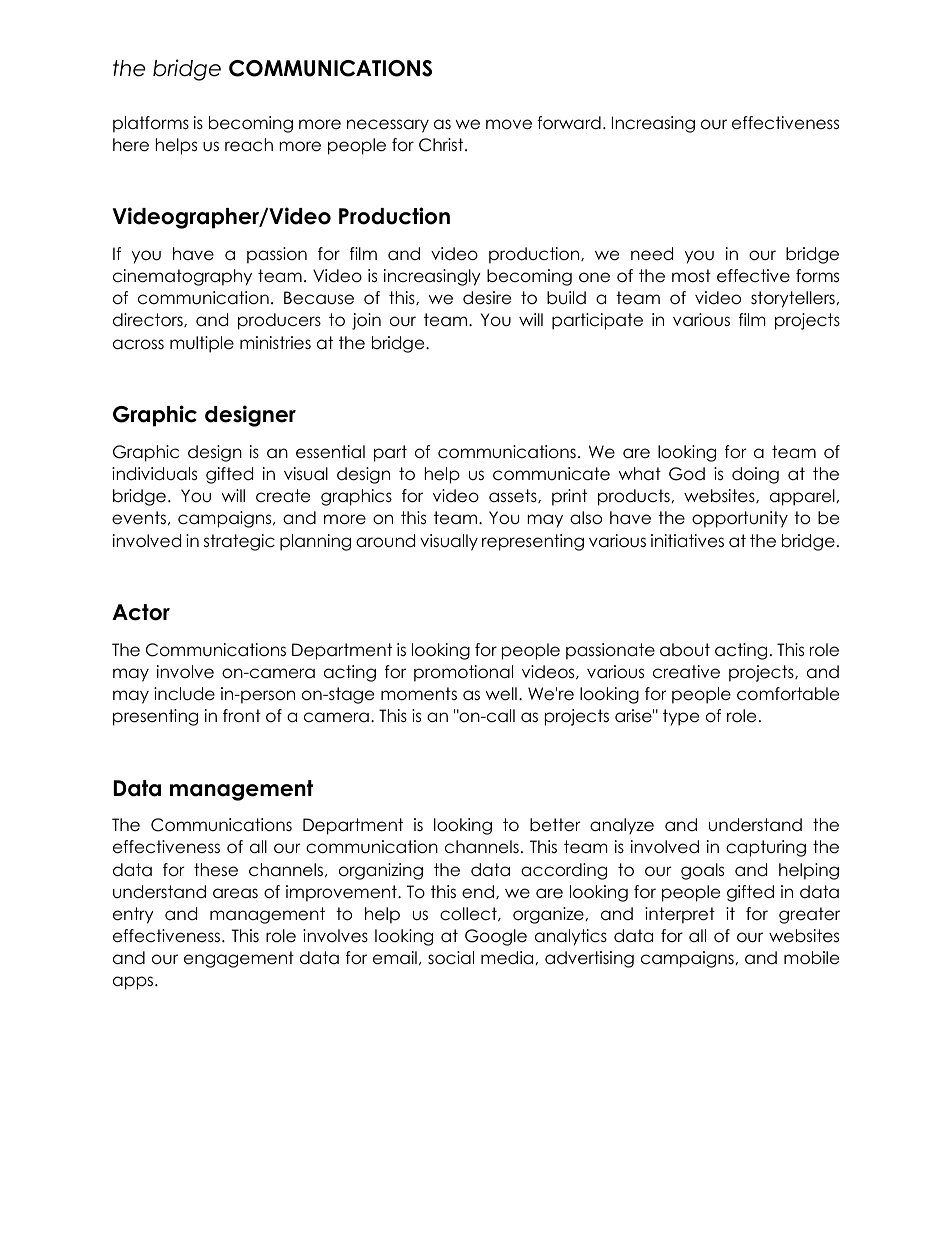 Image resolution: width=952 pixels, height=1233 pixels. What do you see at coordinates (249, 145) in the image?
I see `reach` at bounding box center [249, 145].
